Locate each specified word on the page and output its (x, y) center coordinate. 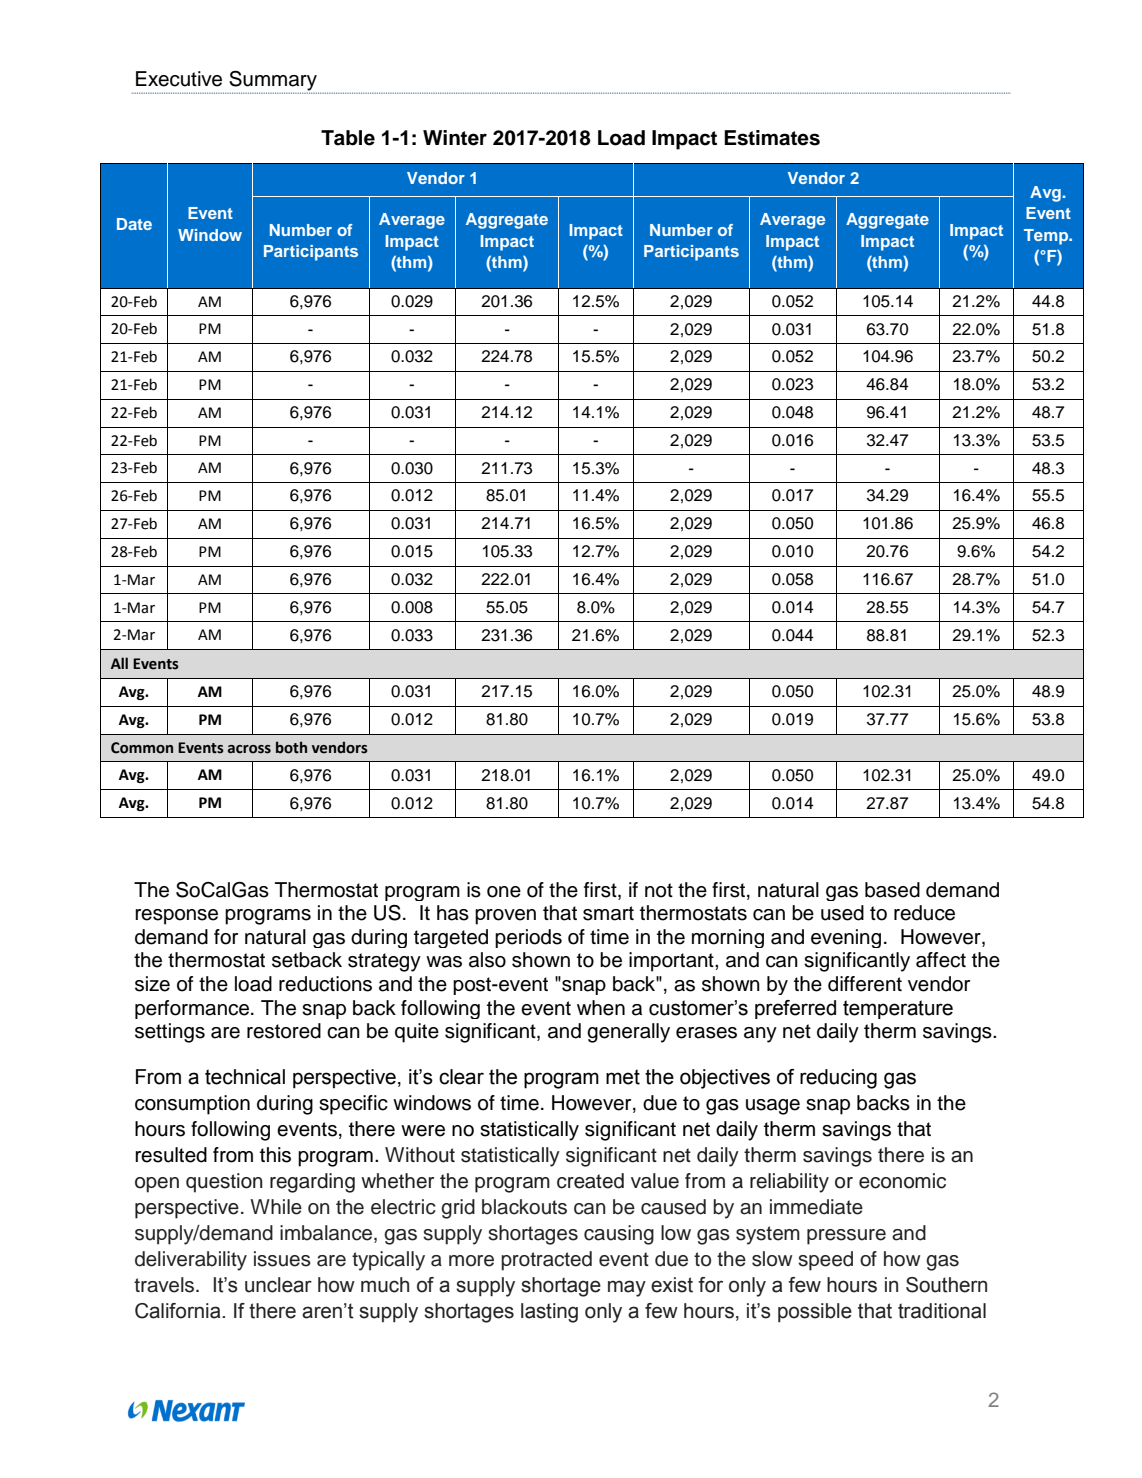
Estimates (772, 138)
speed (825, 1261)
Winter (455, 138)
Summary (274, 82)
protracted (546, 1261)
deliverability (191, 1261)
